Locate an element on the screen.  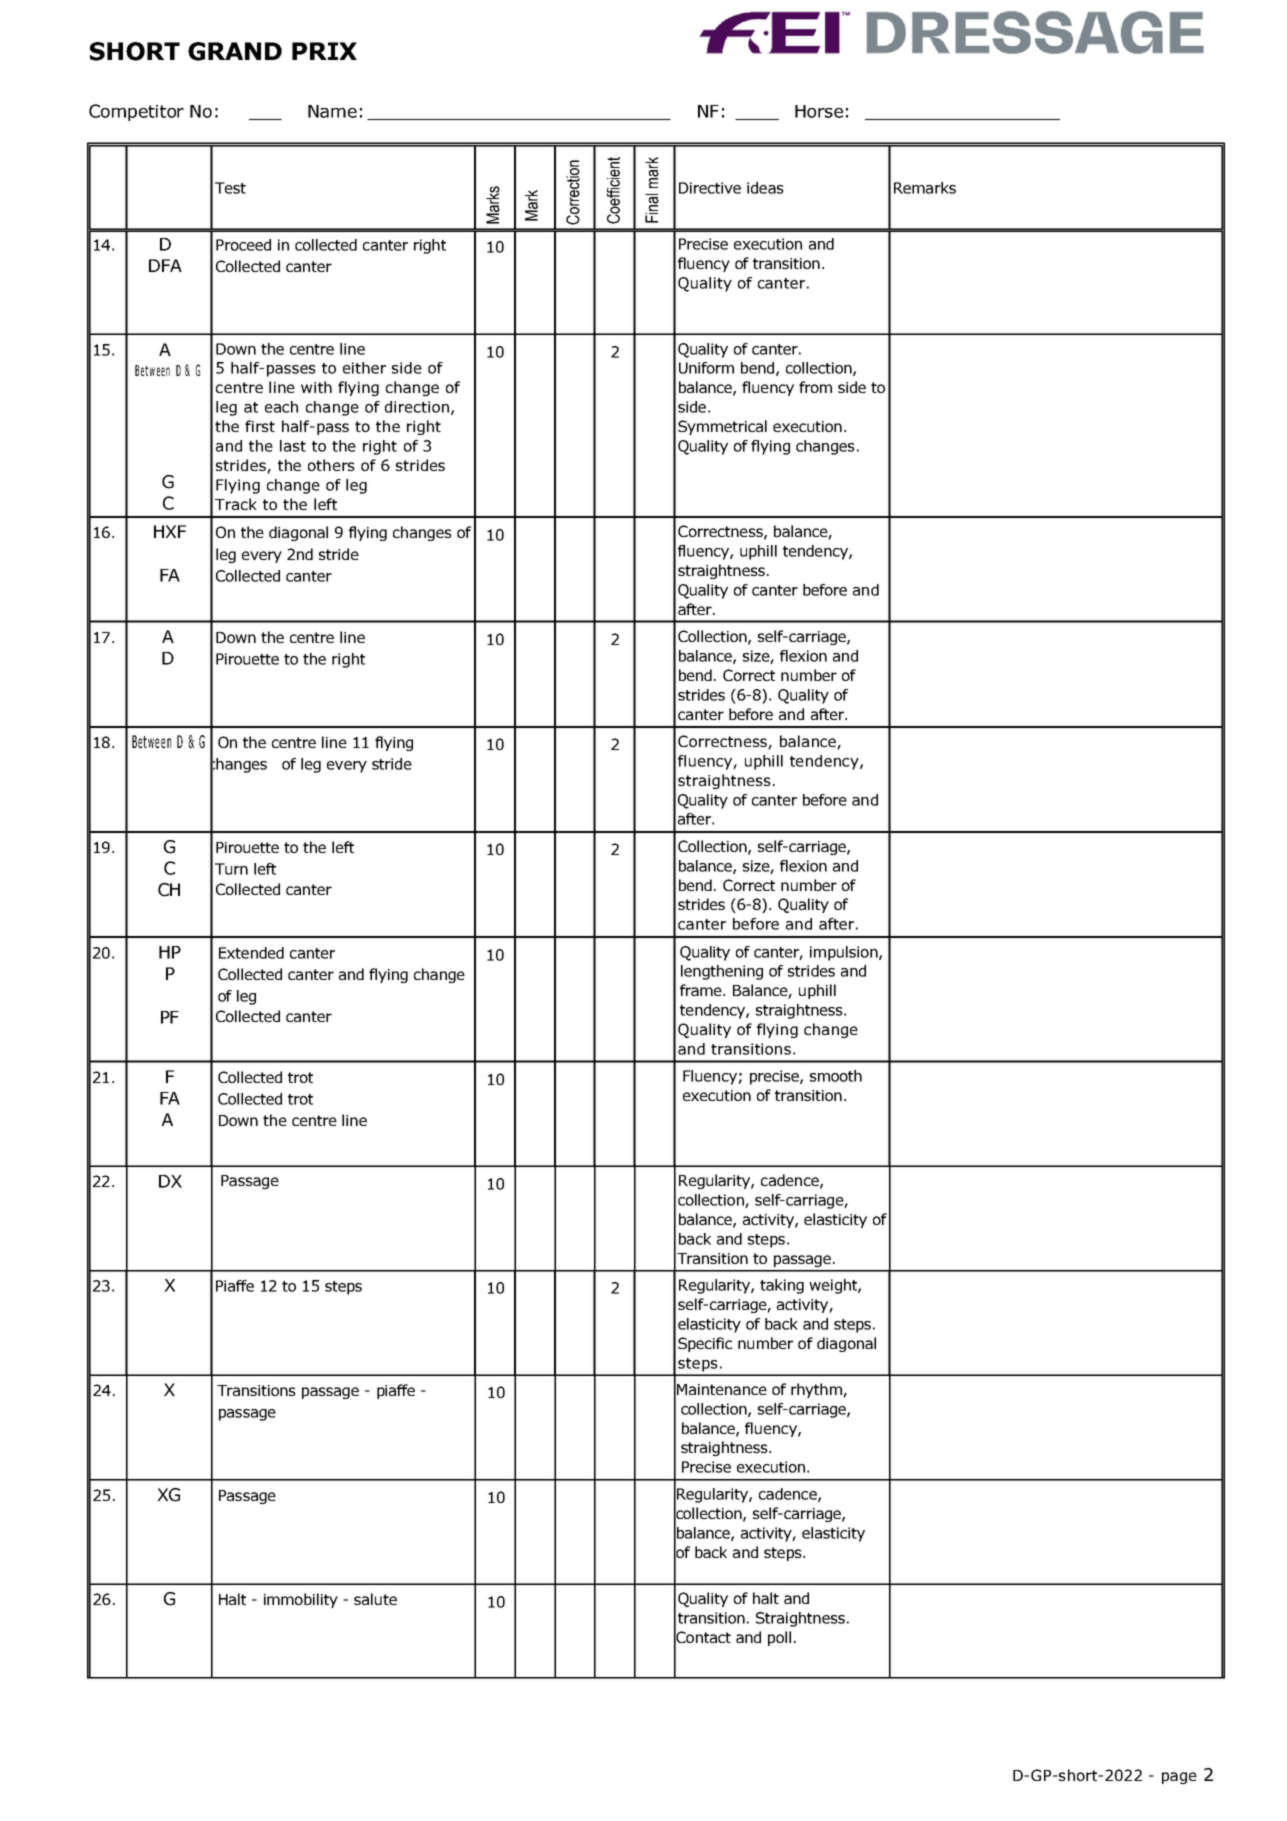
page is located at coordinates (1179, 1778).
